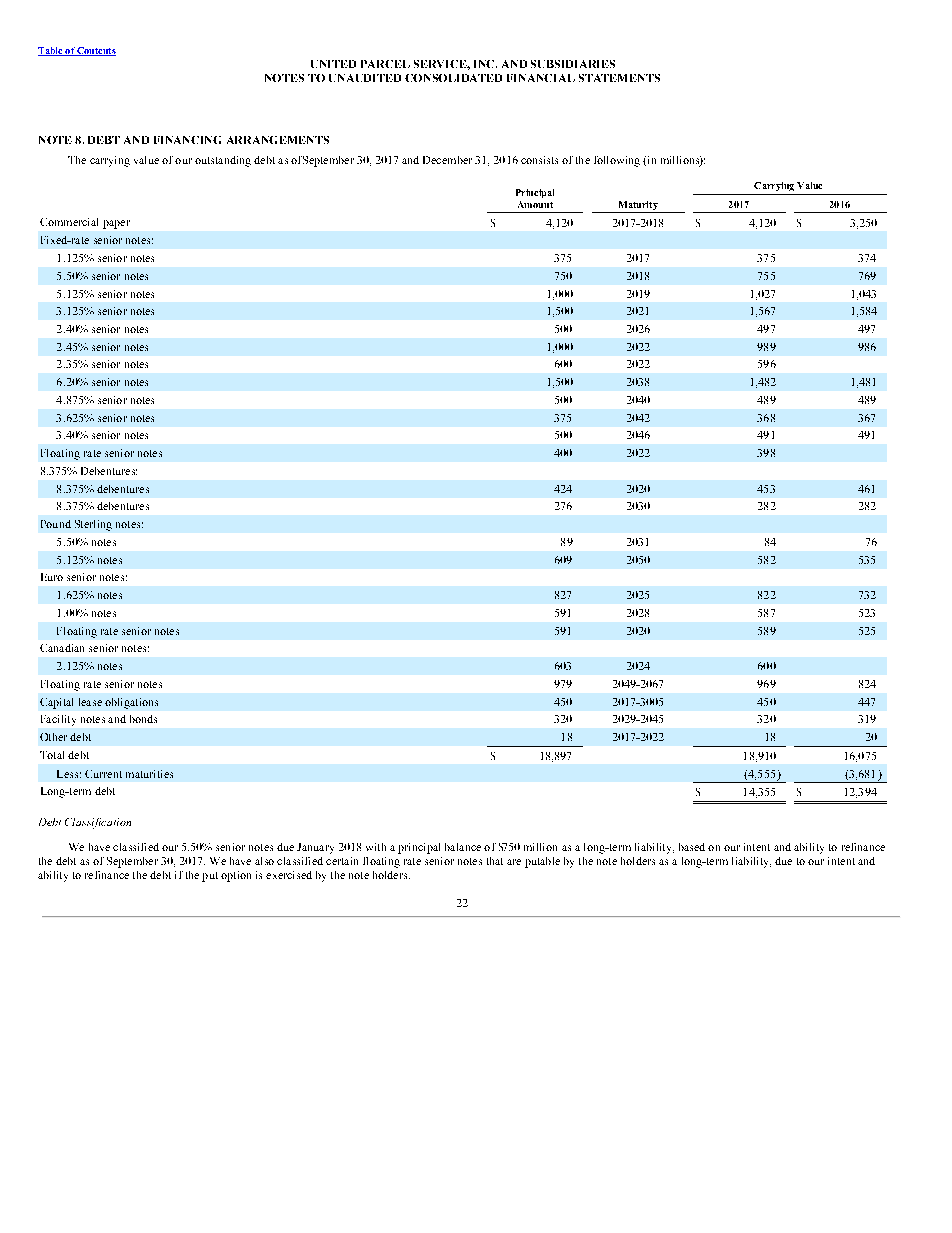 The width and height of the screenshot is (952, 1233). What do you see at coordinates (98, 823) in the screenshot?
I see `Classification` at bounding box center [98, 823].
